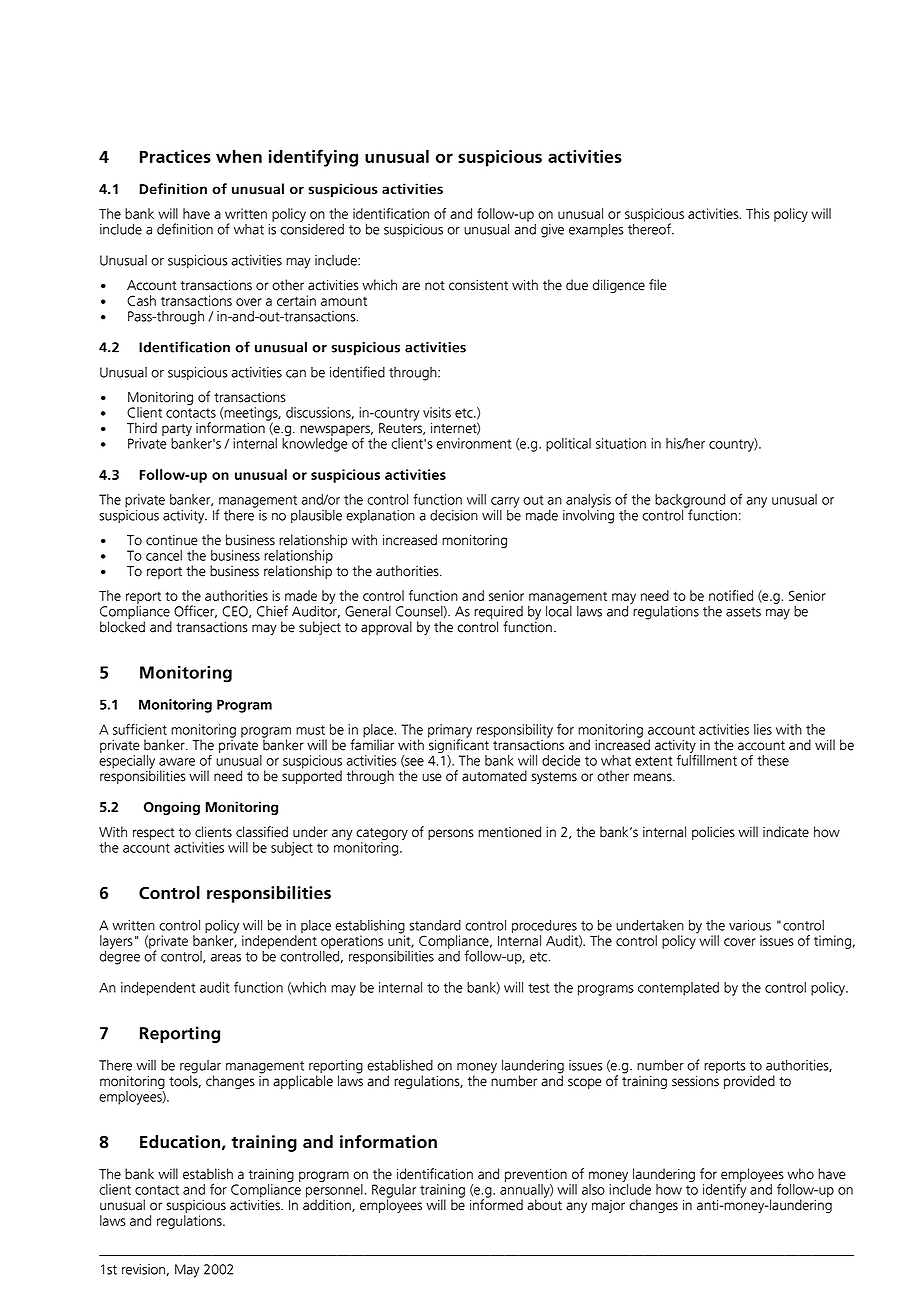 This page has height=1308, width=924. Describe the element at coordinates (473, 443) in the page. I see `environment` at that location.
